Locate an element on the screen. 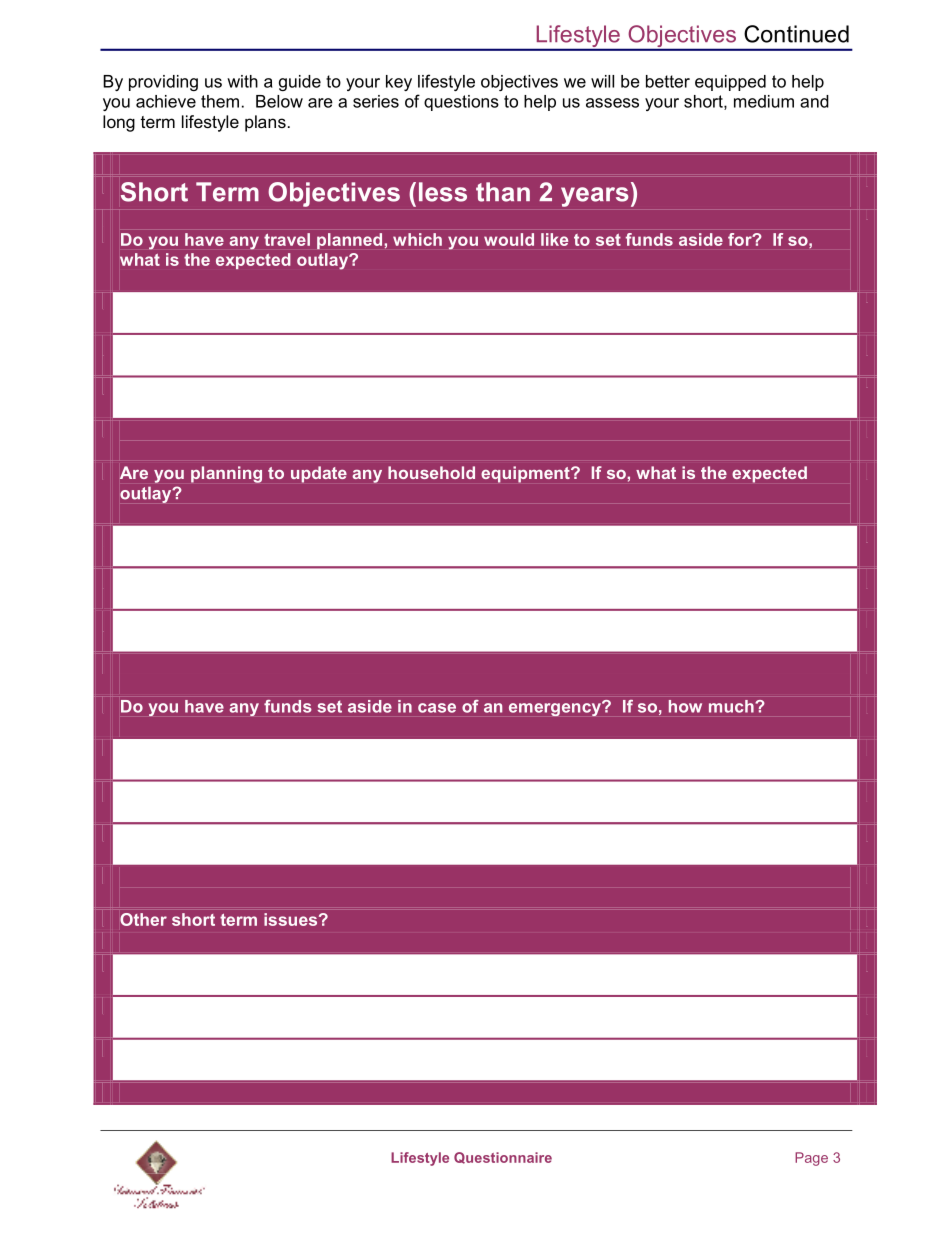 This screenshot has width=952, height=1233. Other is located at coordinates (143, 919).
